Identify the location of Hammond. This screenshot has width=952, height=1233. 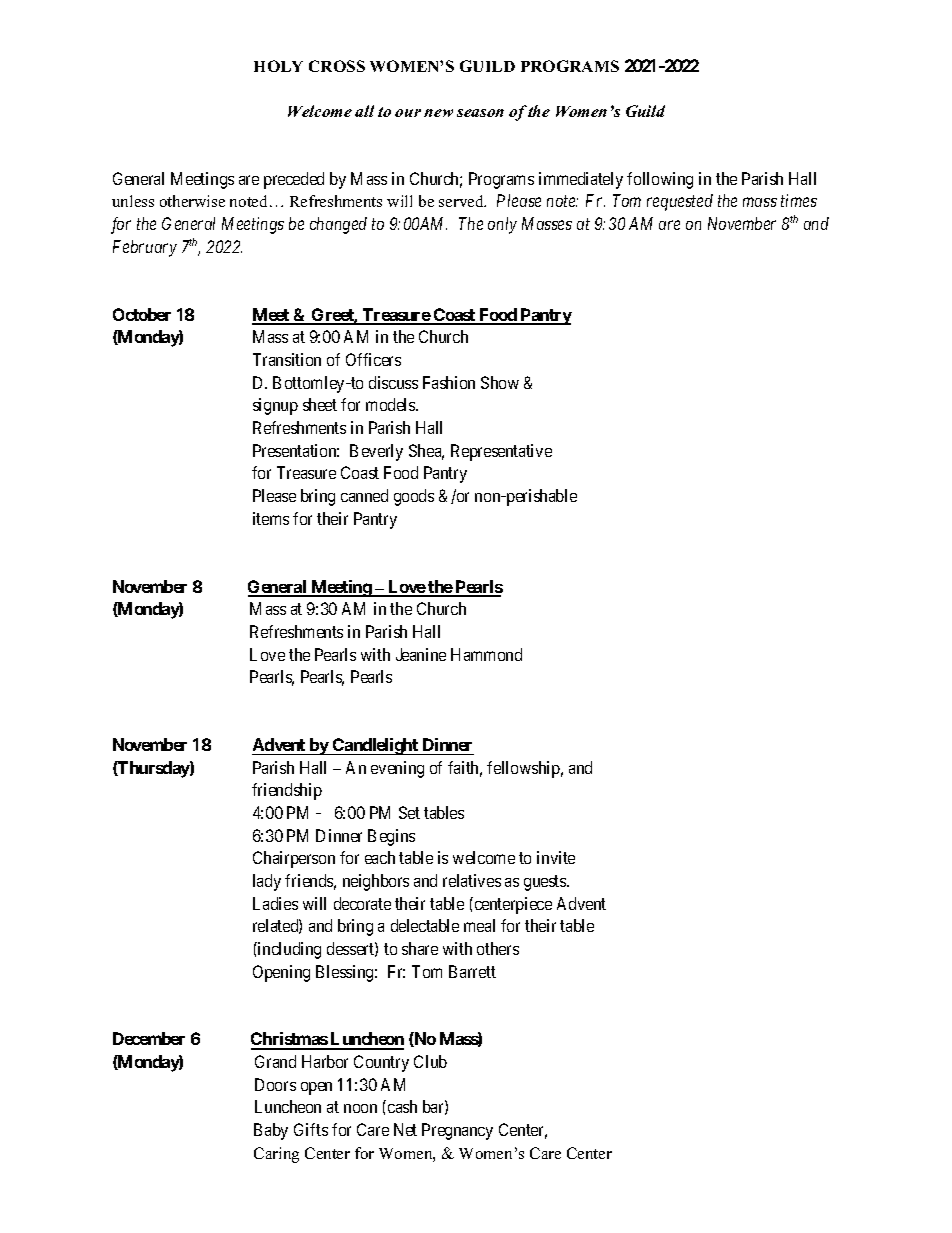
(486, 654).
